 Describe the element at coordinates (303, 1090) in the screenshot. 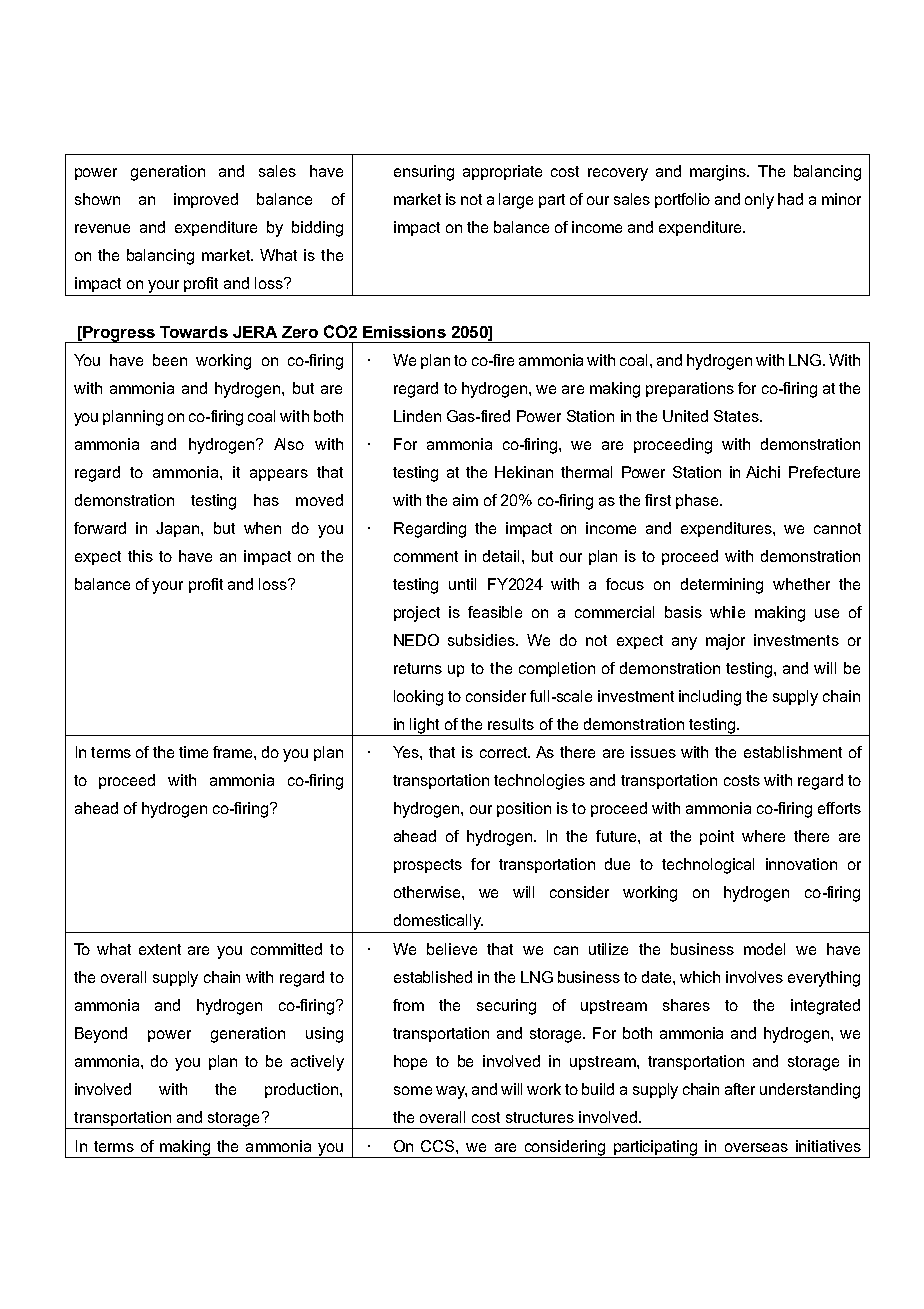

I see `production` at that location.
